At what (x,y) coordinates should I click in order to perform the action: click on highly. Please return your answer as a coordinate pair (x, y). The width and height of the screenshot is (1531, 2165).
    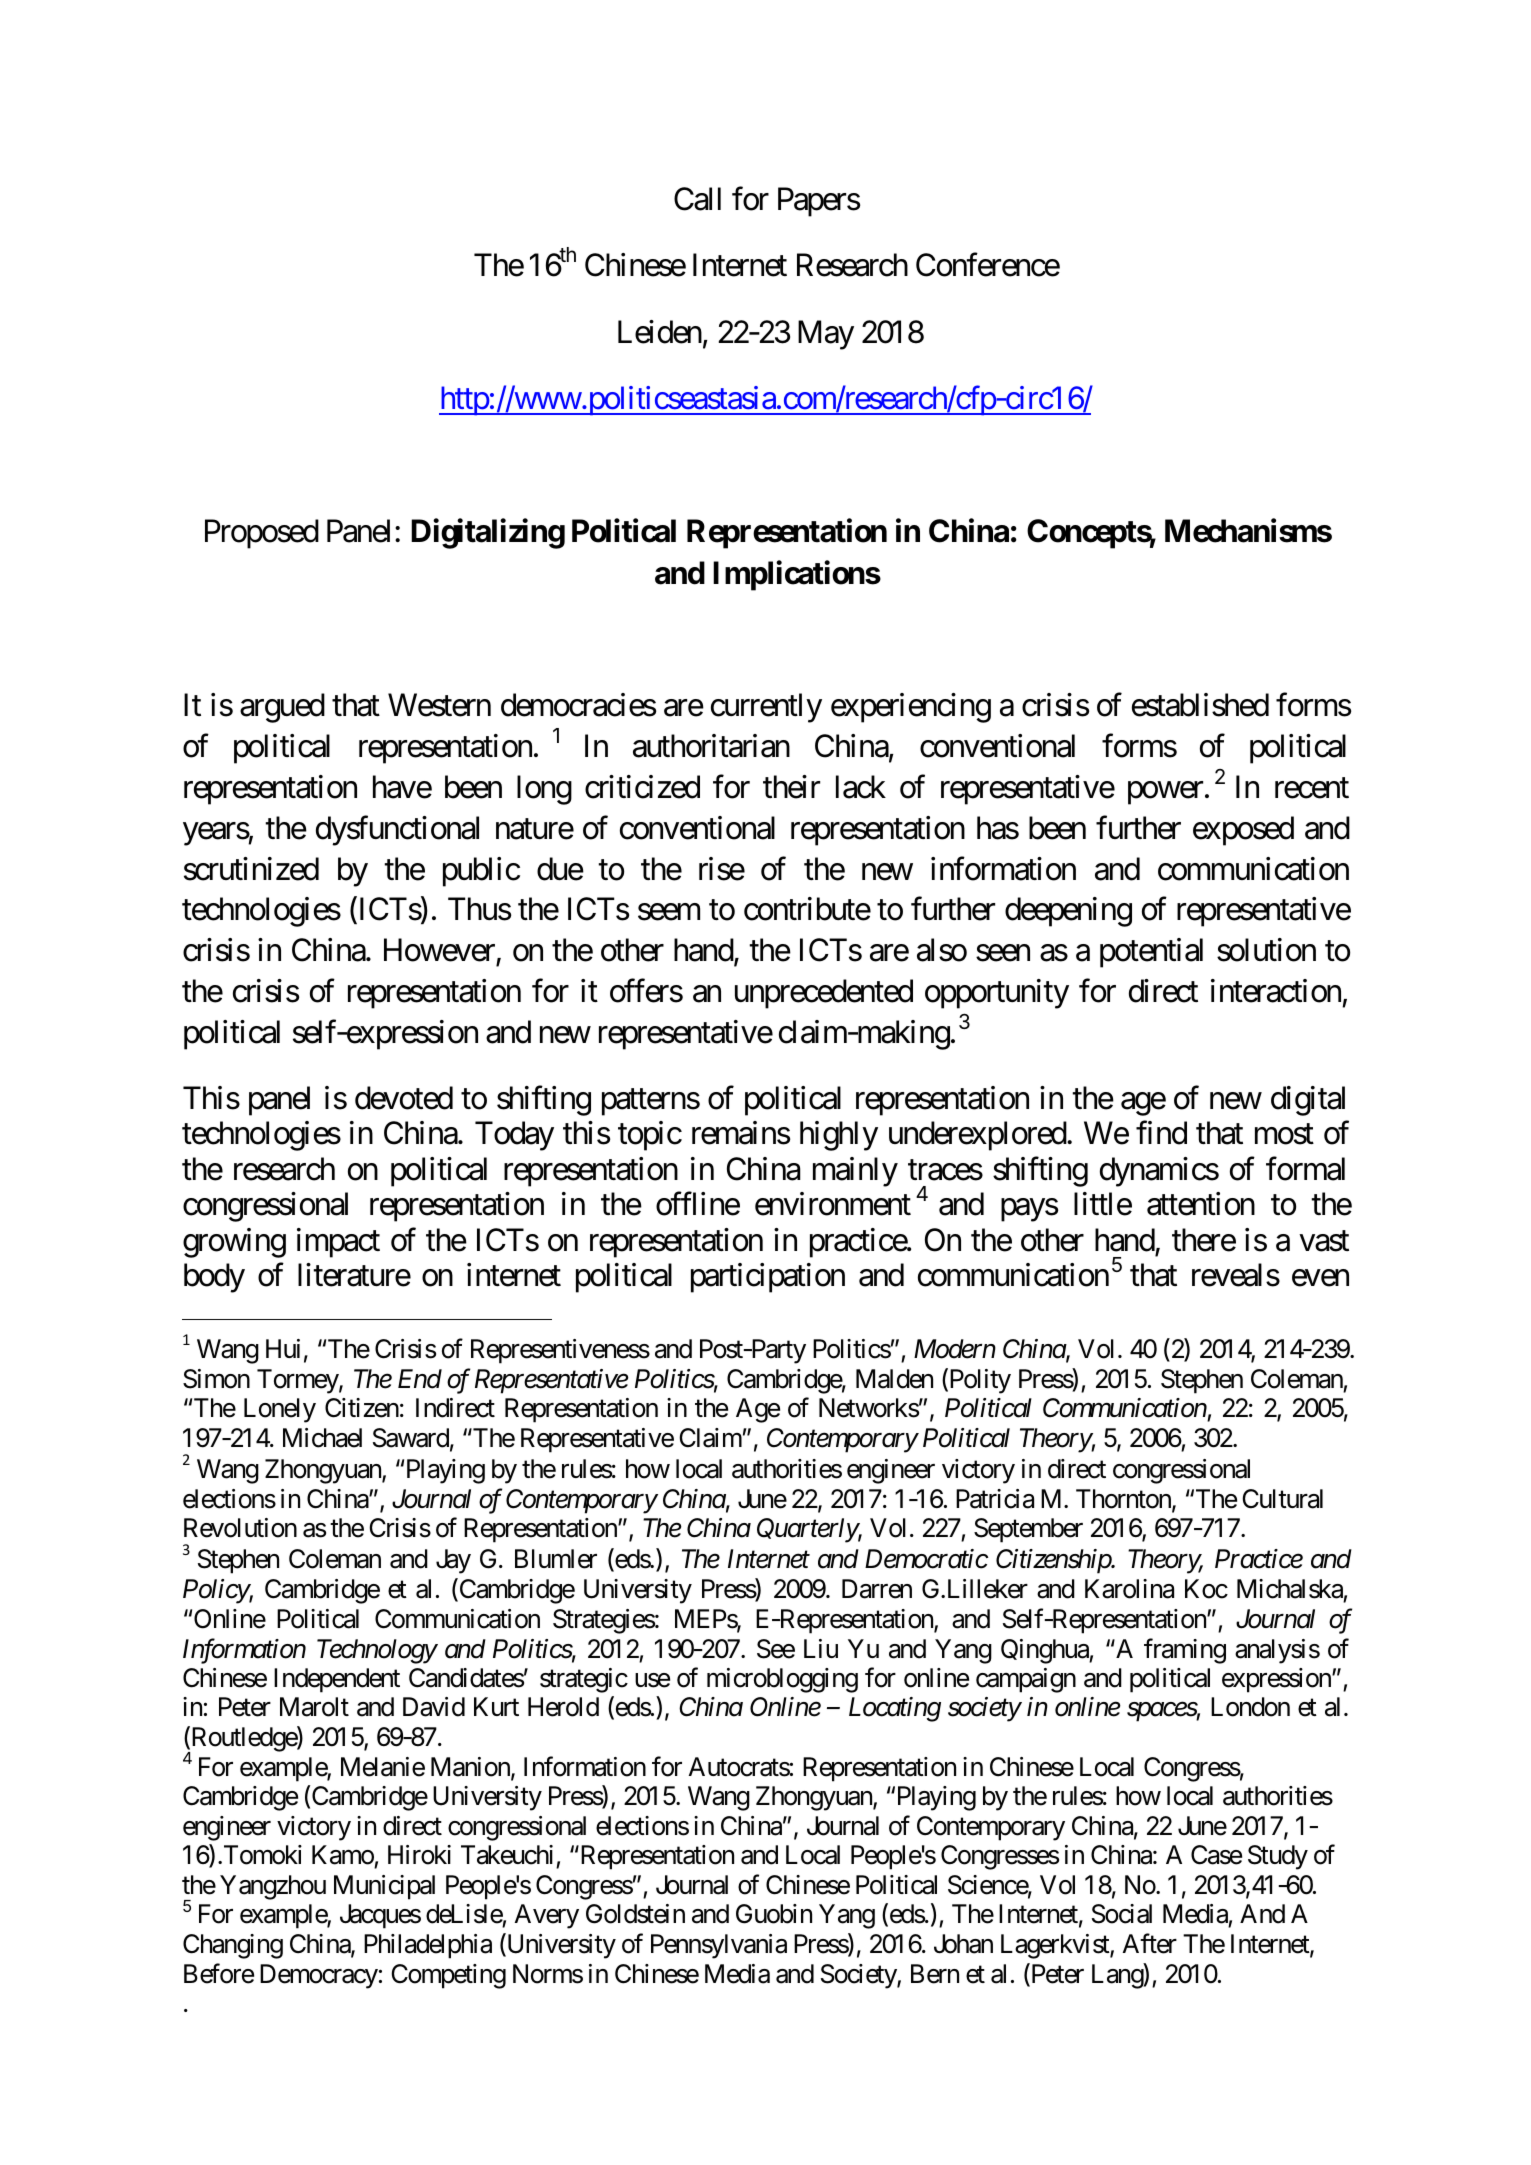
    Looking at the image, I should click on (839, 1136).
